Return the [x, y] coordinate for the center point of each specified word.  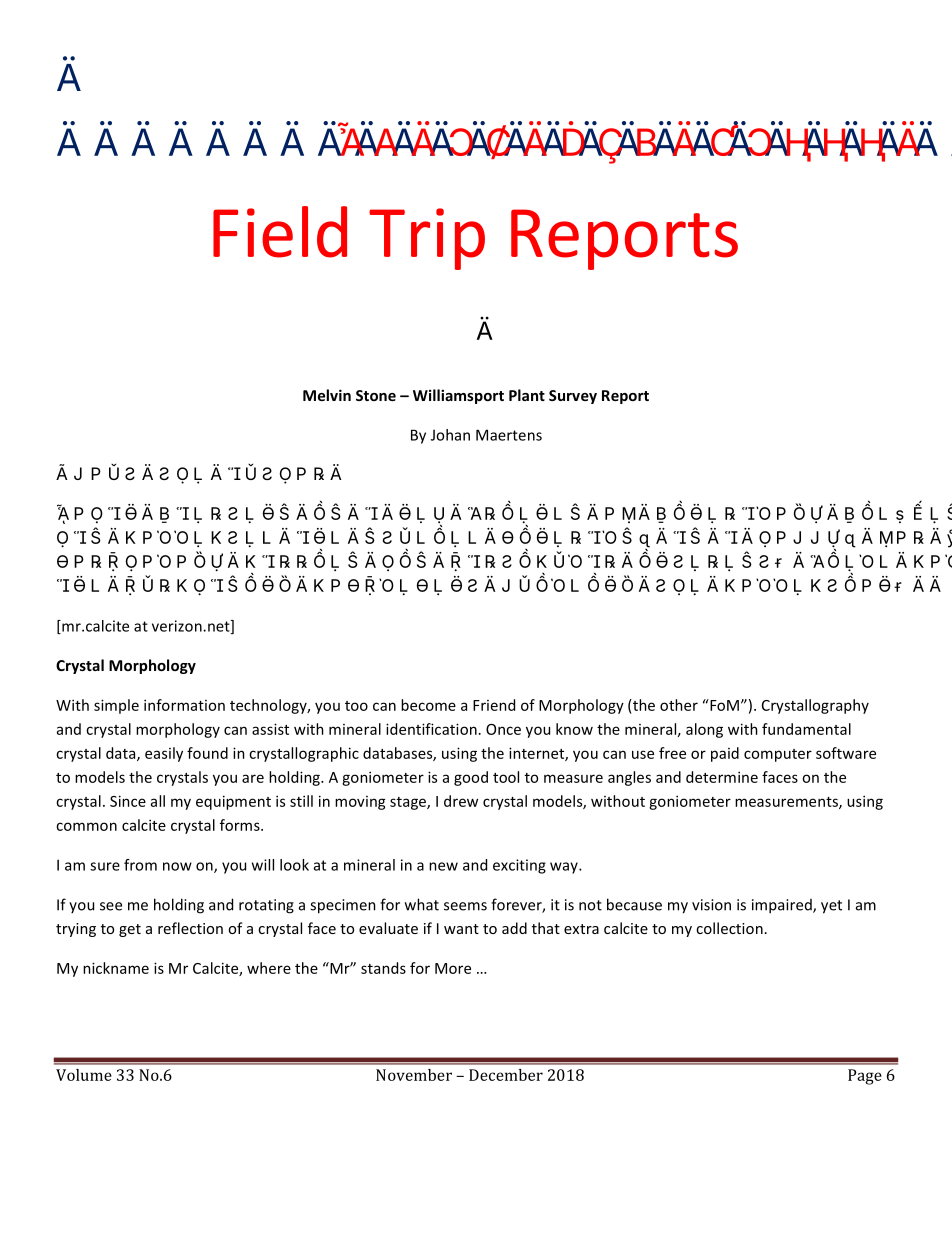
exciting [519, 866]
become [428, 705]
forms [241, 825]
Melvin [327, 395]
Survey [573, 397]
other [679, 705]
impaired [783, 906]
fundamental [806, 729]
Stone [376, 395]
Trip [427, 239]
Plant [527, 395]
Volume [84, 1075]
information [184, 705]
